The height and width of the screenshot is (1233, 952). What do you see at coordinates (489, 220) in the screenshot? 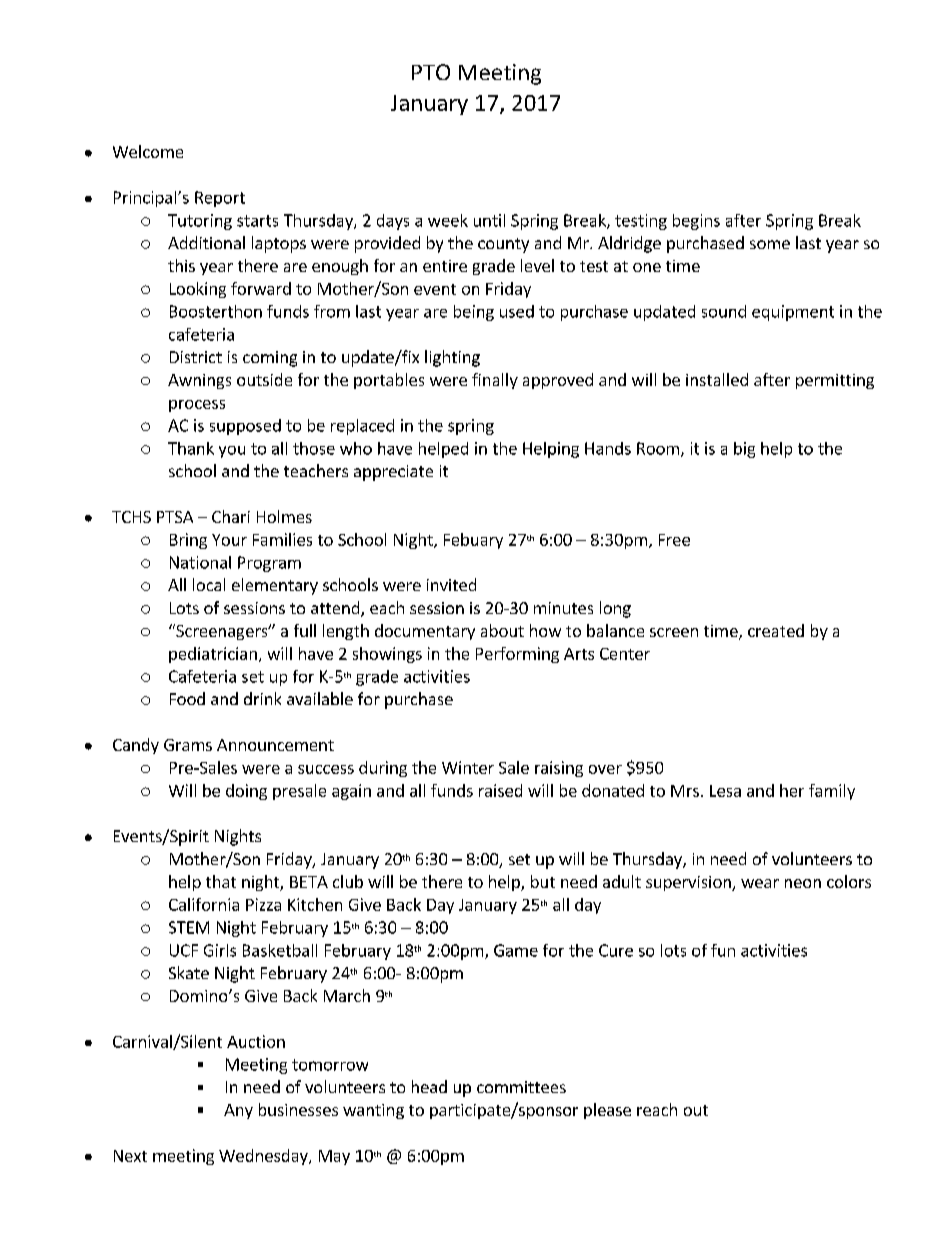
I see `until` at bounding box center [489, 220].
